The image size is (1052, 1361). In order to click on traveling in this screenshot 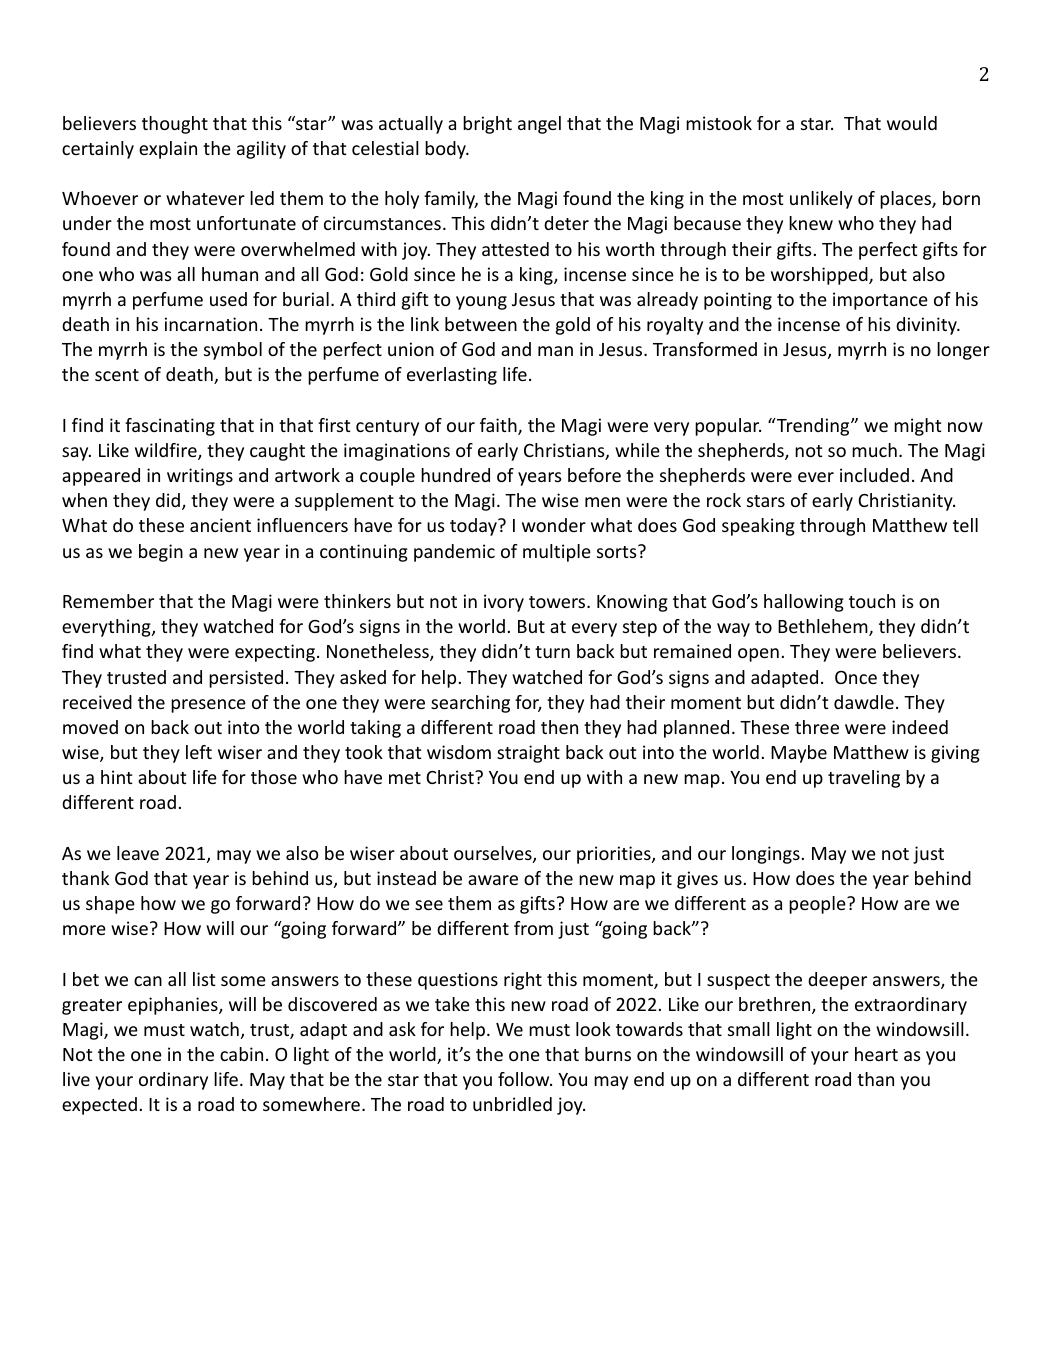, I will do `click(864, 779)`.
